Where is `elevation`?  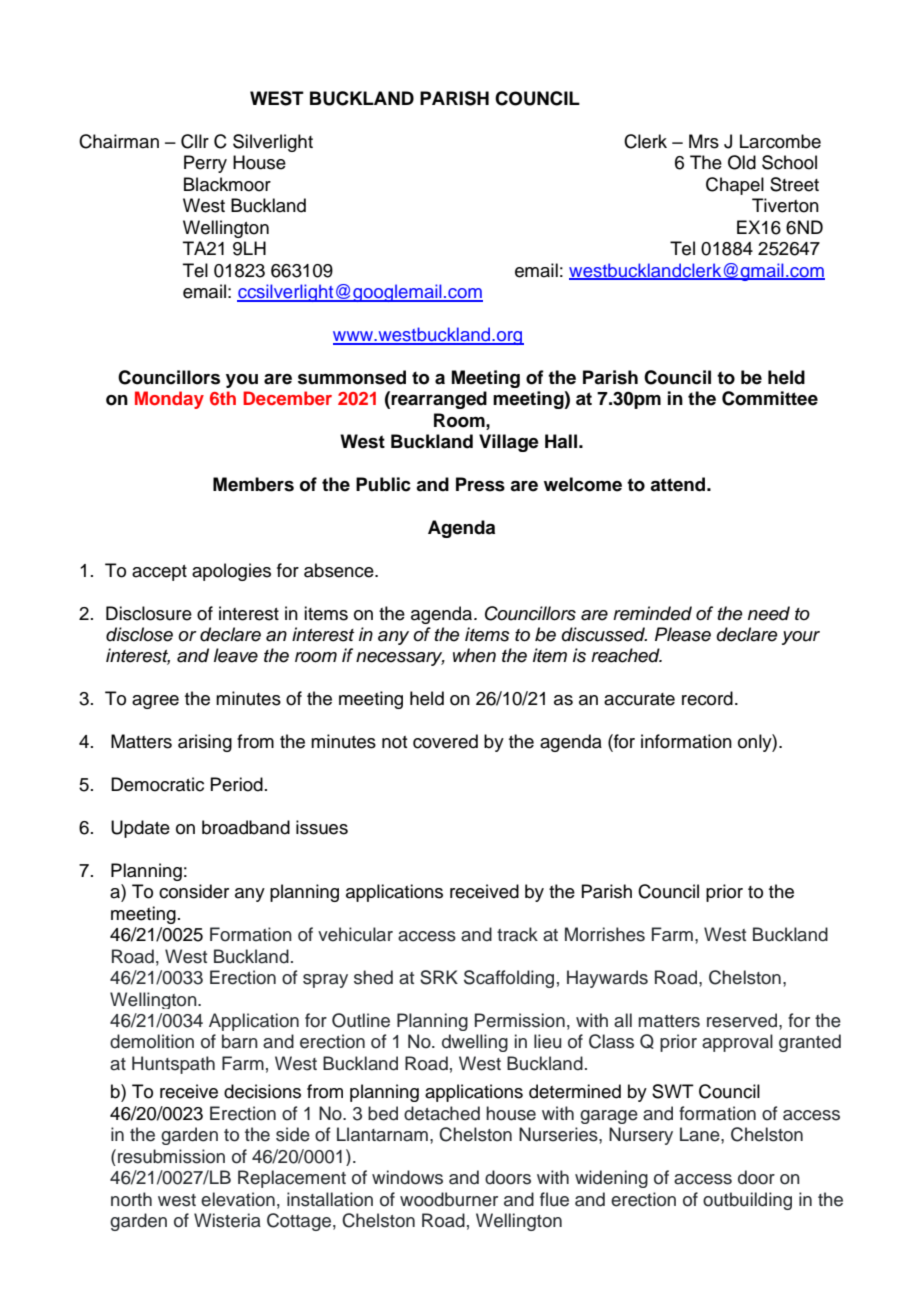 elevation is located at coordinates (238, 1199).
